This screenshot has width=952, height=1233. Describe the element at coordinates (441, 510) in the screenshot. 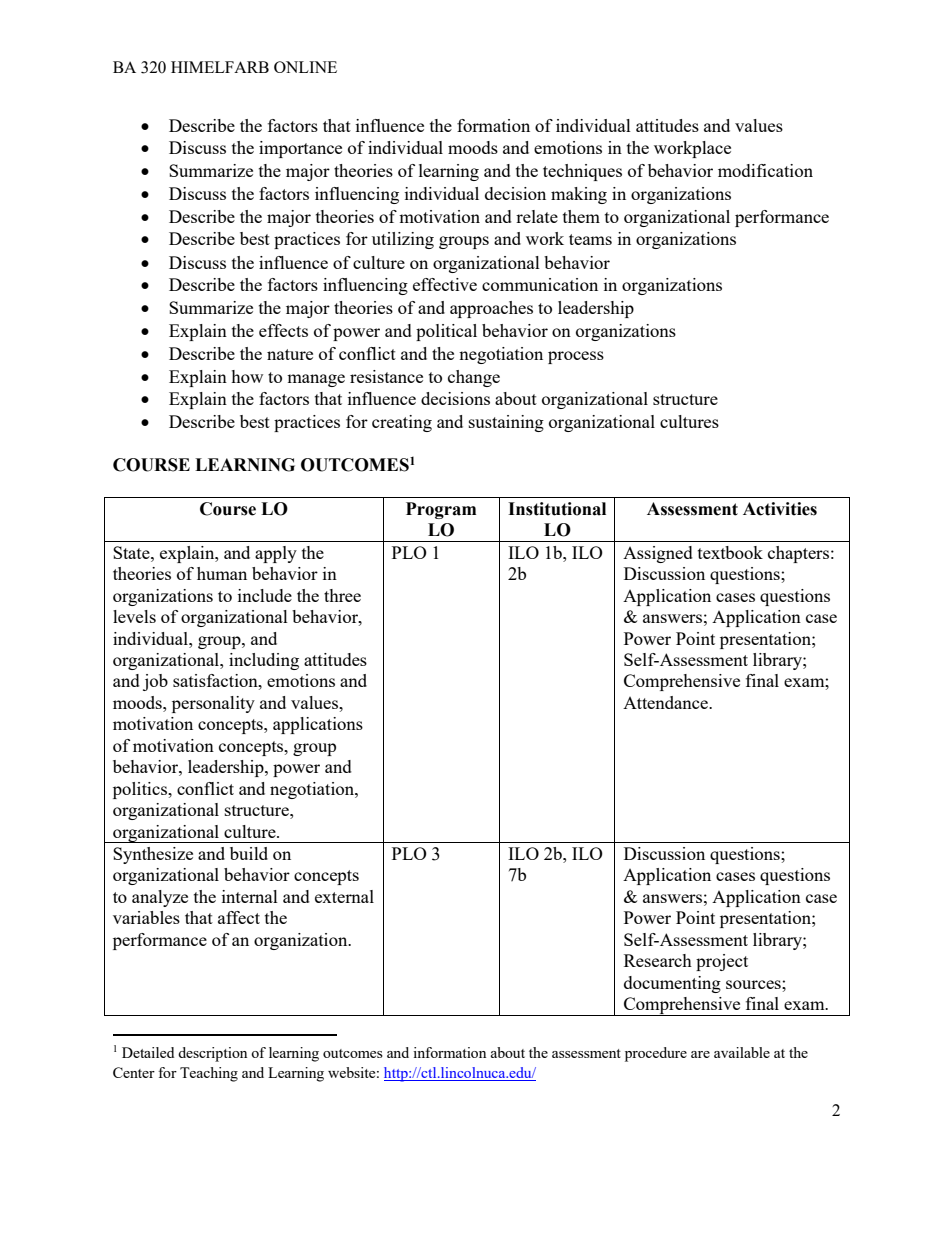

I see `Program` at that location.
